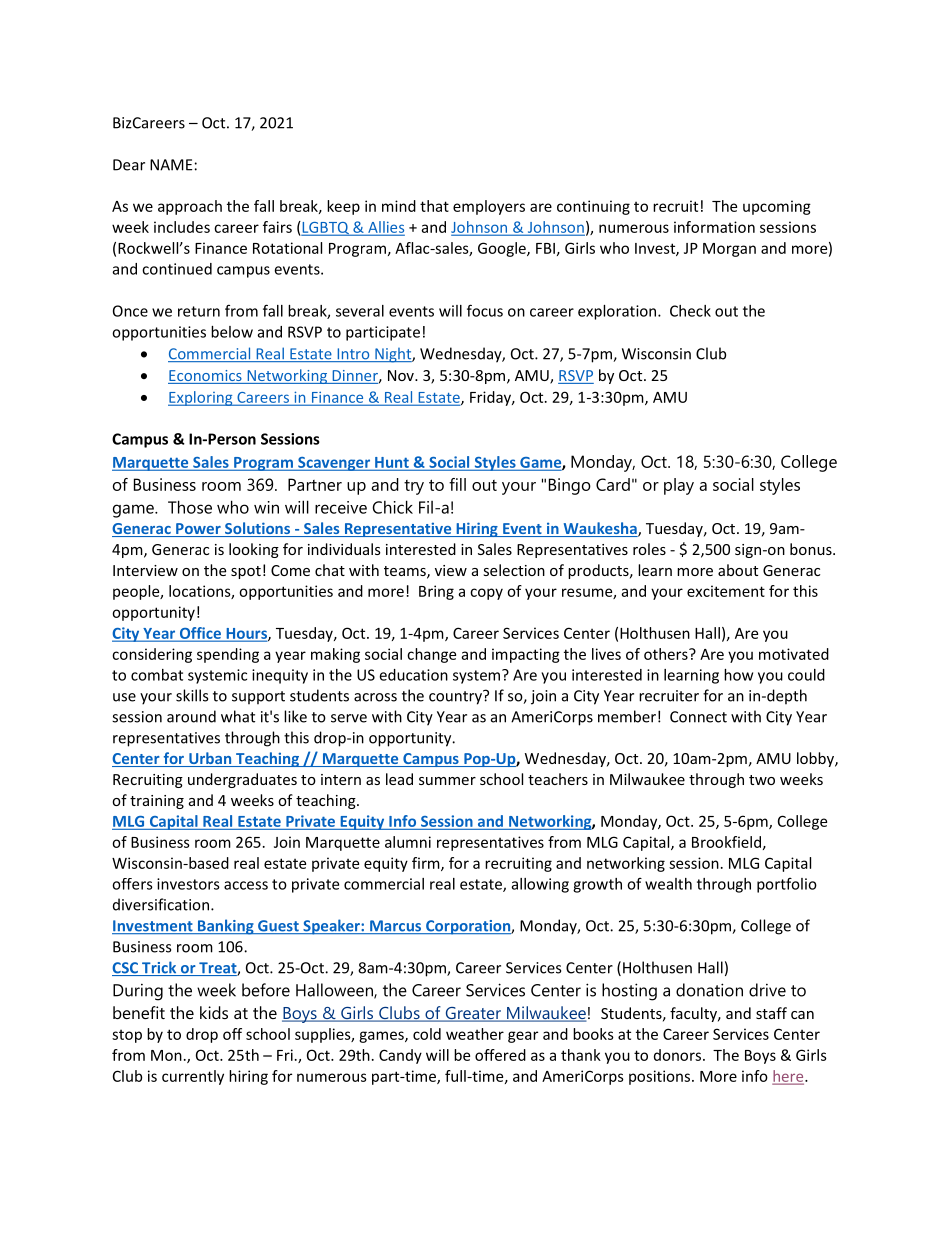 This document has width=952, height=1233. I want to click on upcoming, so click(777, 207).
